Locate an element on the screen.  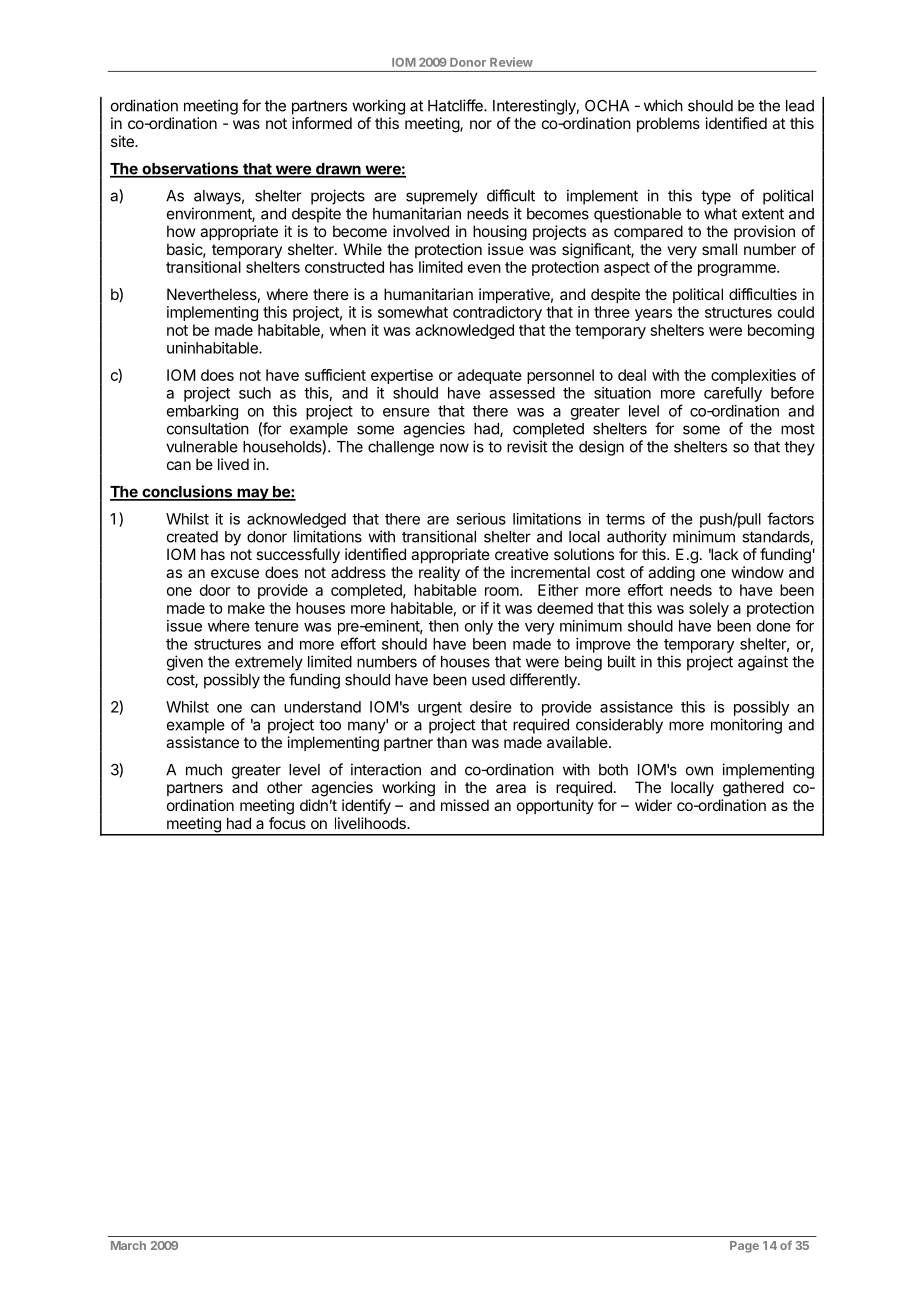
March is located at coordinates (128, 1245).
